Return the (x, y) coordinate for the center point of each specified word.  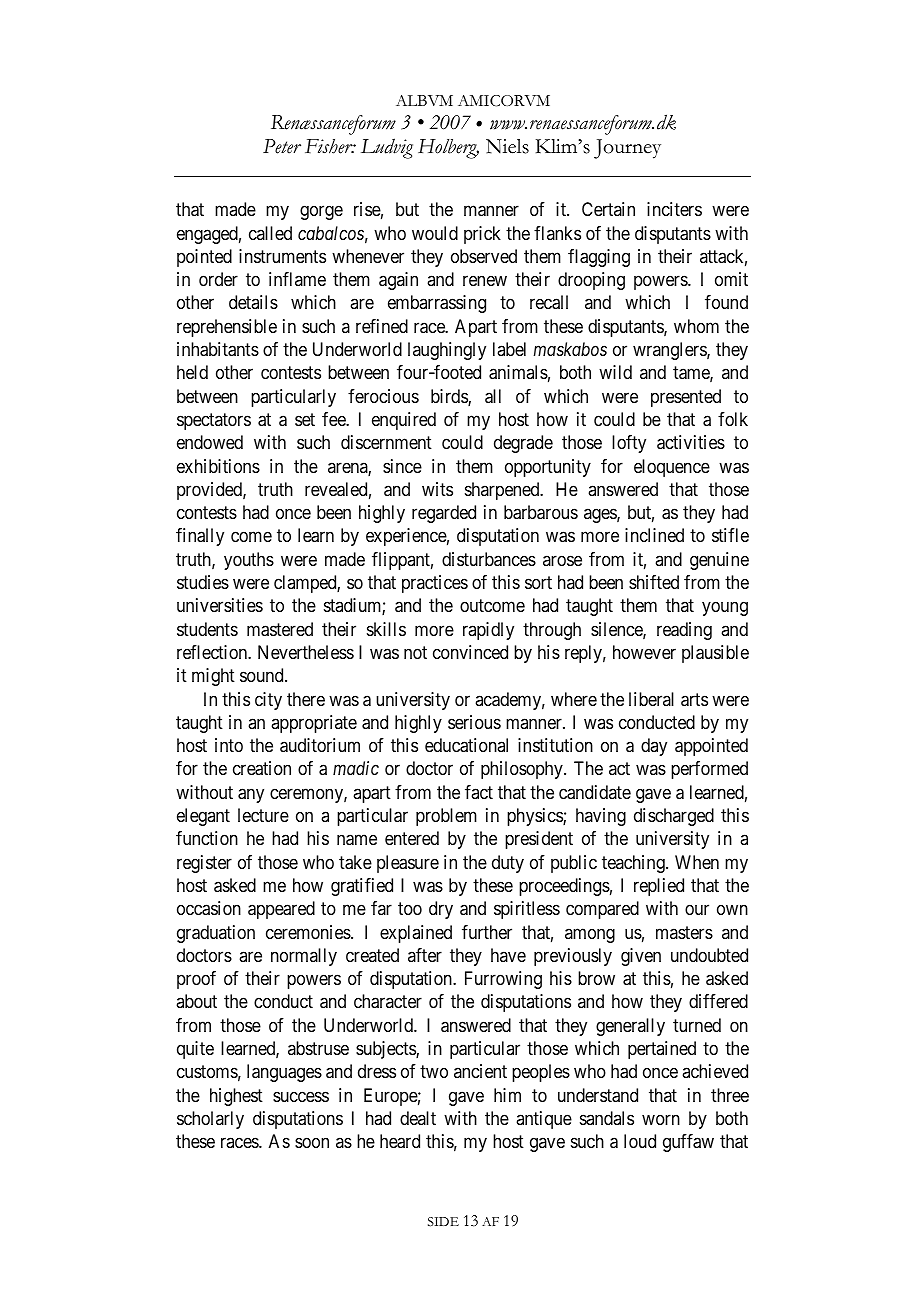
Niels (507, 146)
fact (479, 792)
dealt (418, 1118)
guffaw (688, 1143)
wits (437, 489)
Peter (282, 146)
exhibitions (218, 466)
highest (236, 1097)
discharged (674, 817)
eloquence (672, 468)
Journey (627, 149)
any (251, 795)
